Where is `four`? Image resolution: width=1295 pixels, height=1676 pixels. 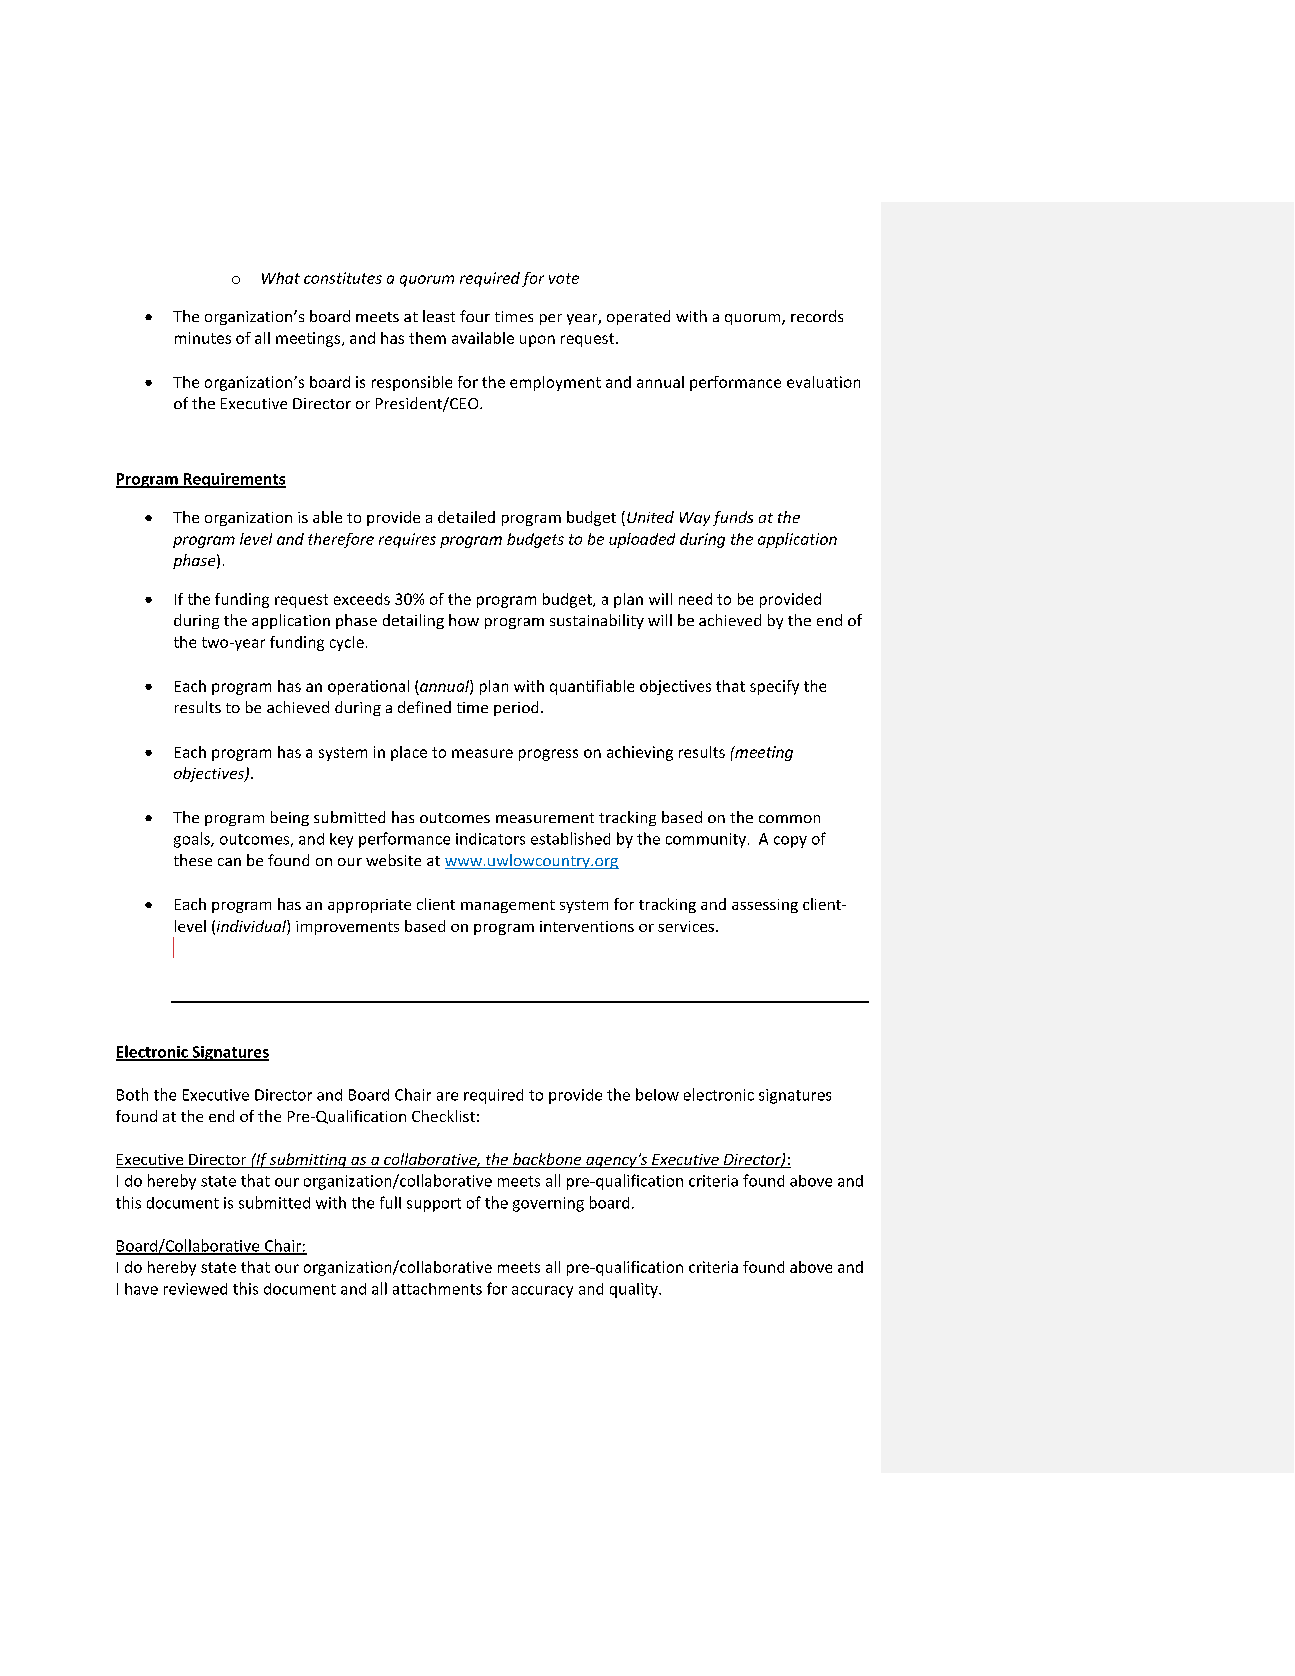 four is located at coordinates (475, 316).
